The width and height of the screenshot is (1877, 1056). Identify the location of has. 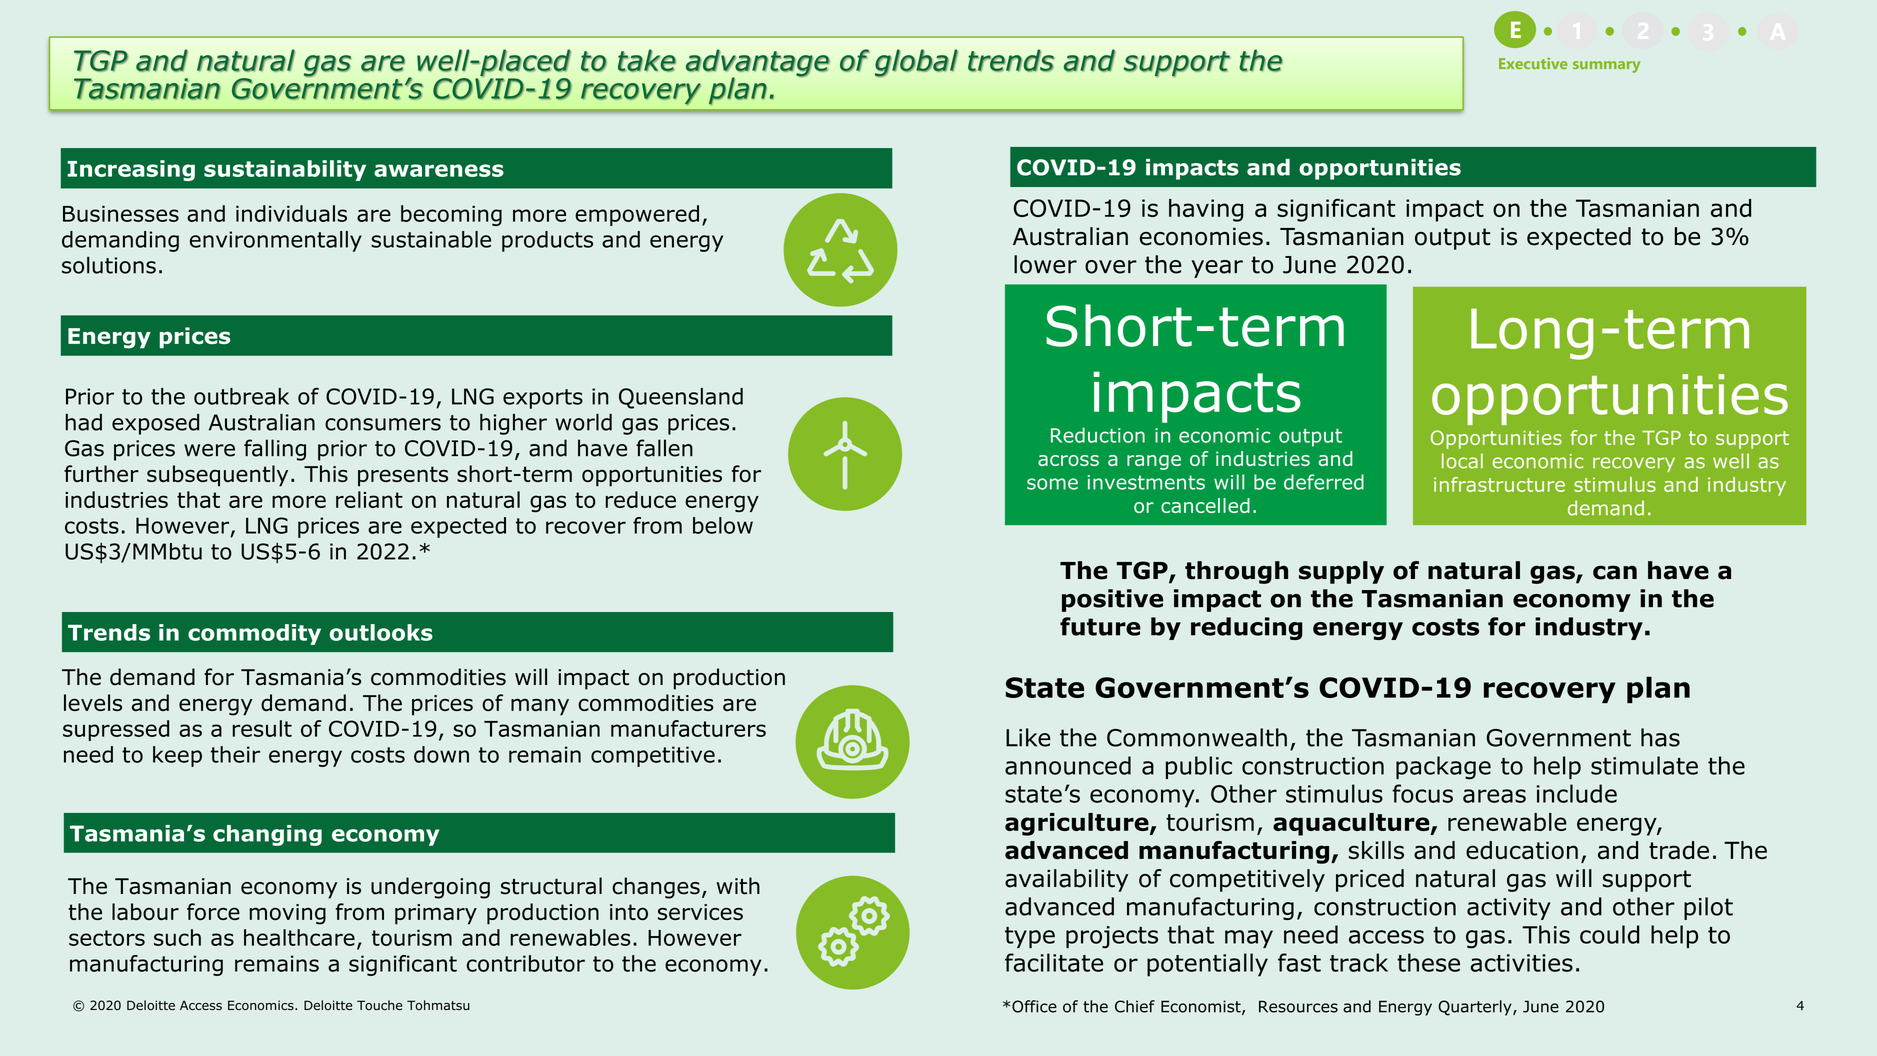
(1660, 737).
